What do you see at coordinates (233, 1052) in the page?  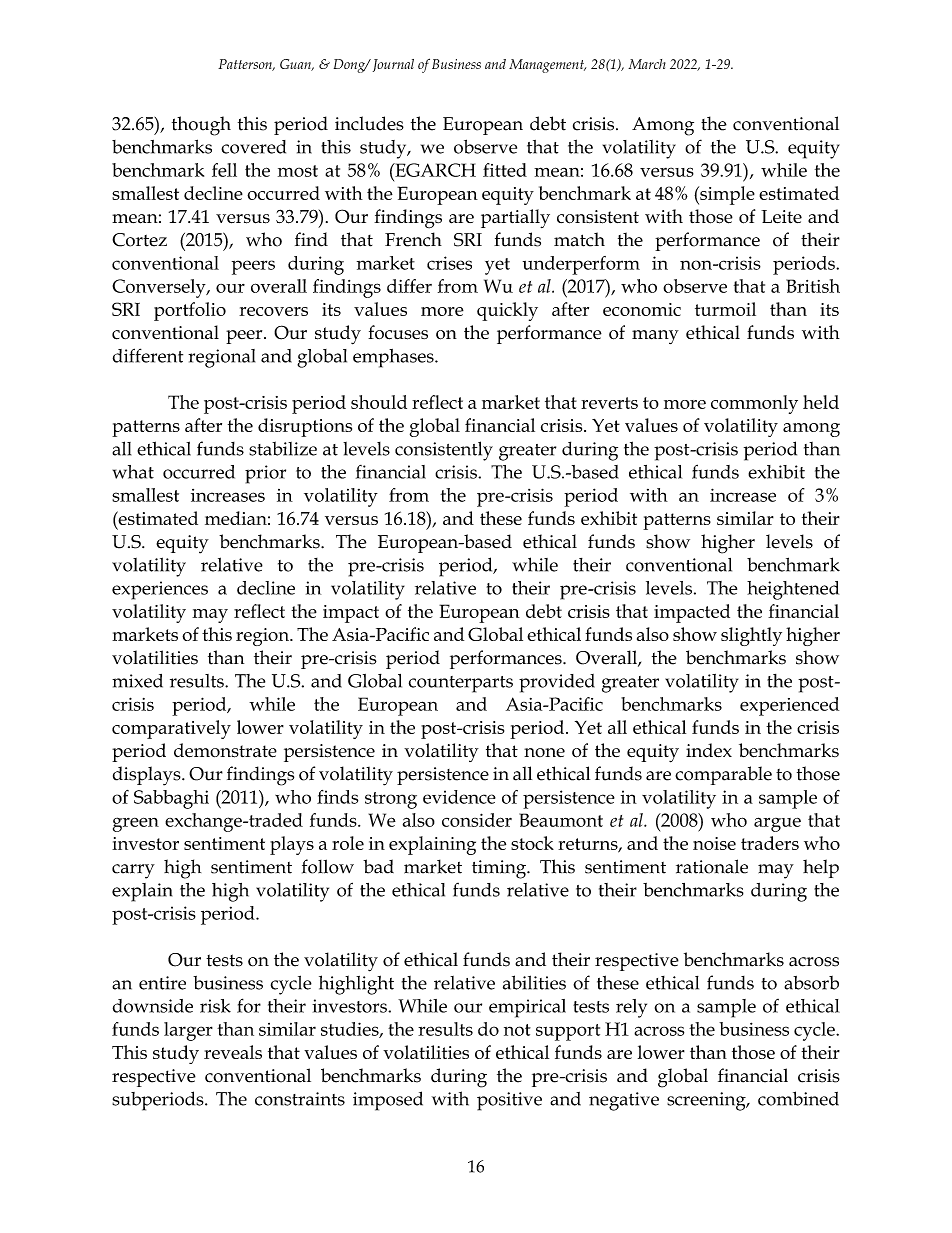 I see `reveals` at bounding box center [233, 1052].
